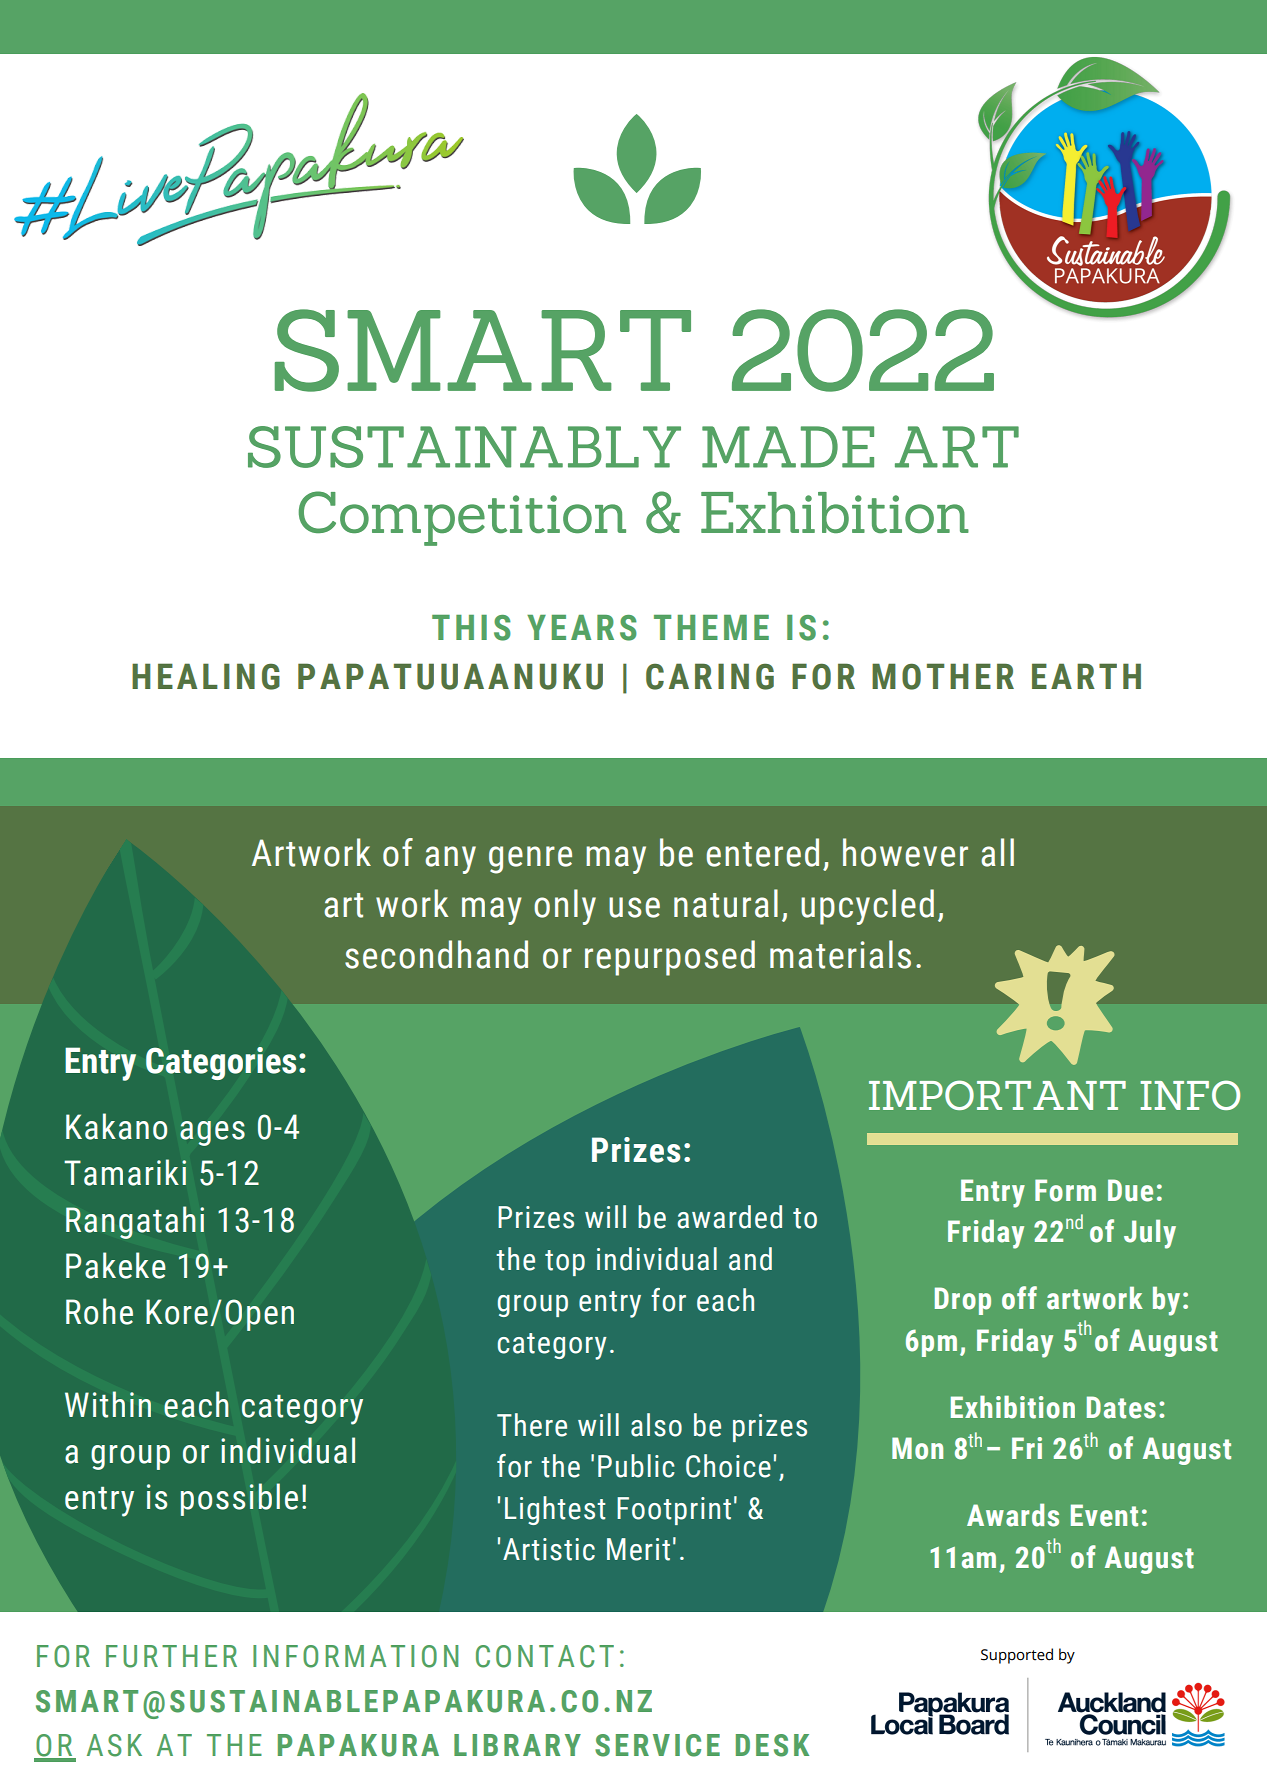 The image size is (1267, 1791). What do you see at coordinates (462, 518) in the screenshot?
I see `Competition` at bounding box center [462, 518].
